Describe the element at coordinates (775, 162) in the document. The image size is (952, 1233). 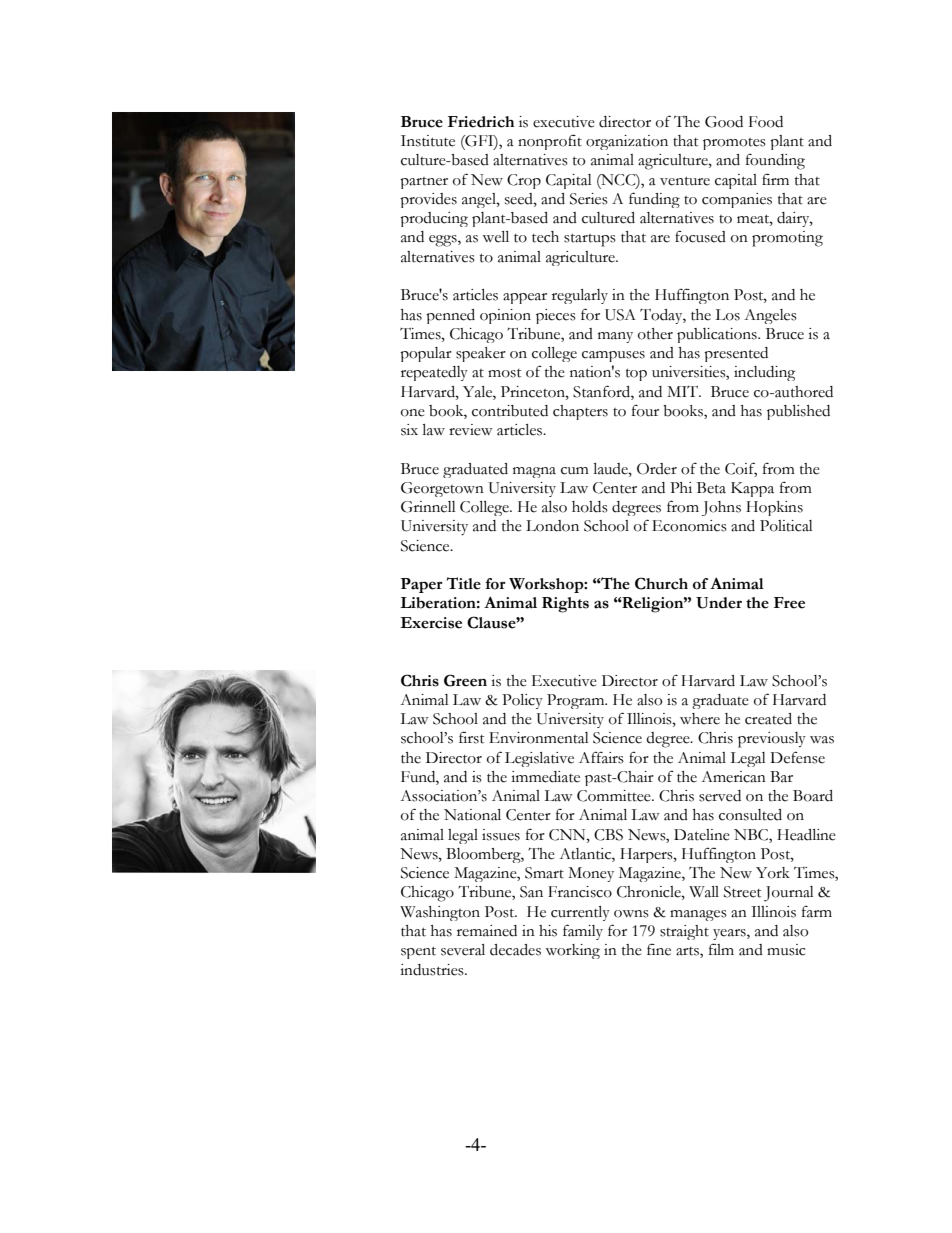
I see `founding` at that location.
